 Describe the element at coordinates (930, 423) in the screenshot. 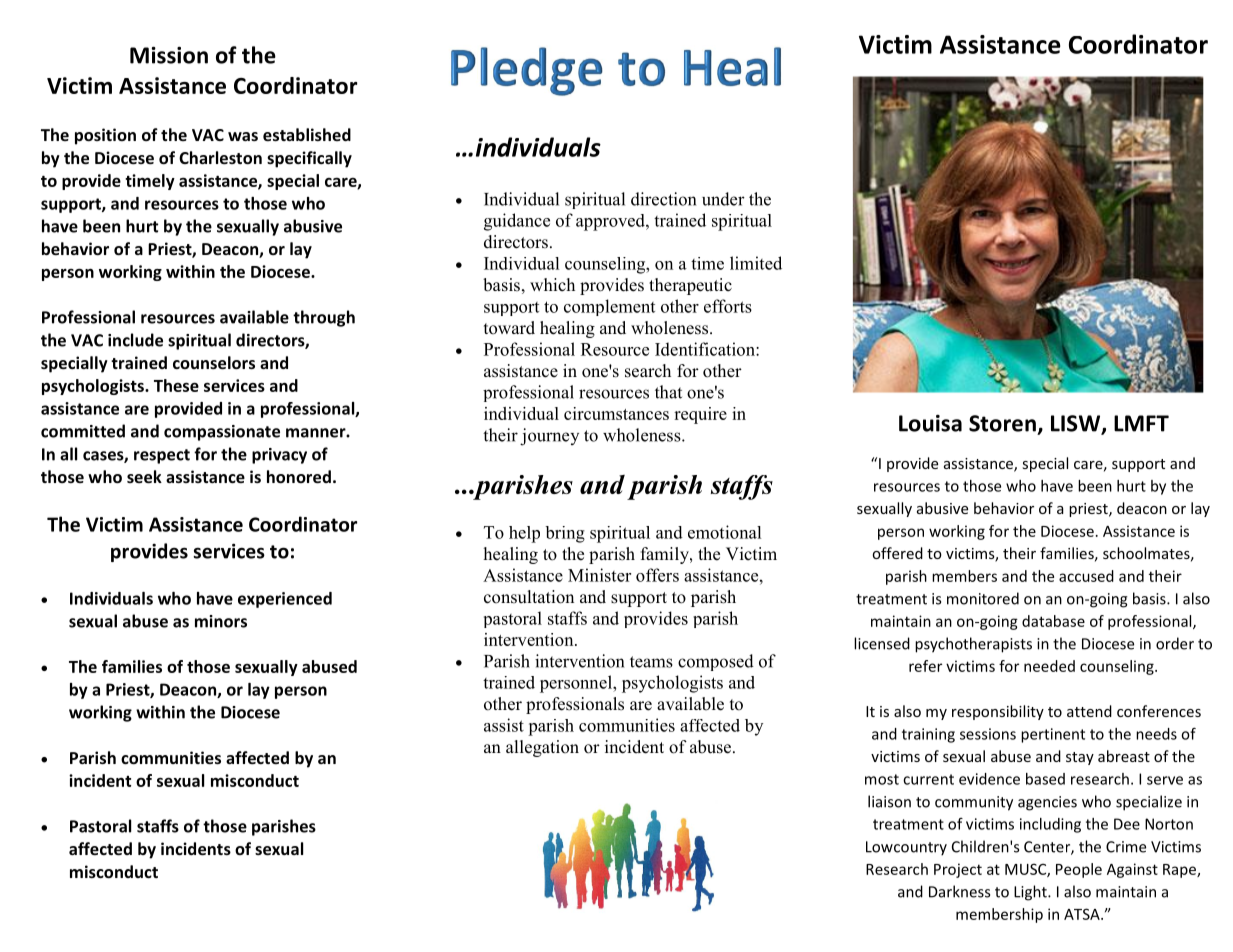

I see `Louisa` at that location.
